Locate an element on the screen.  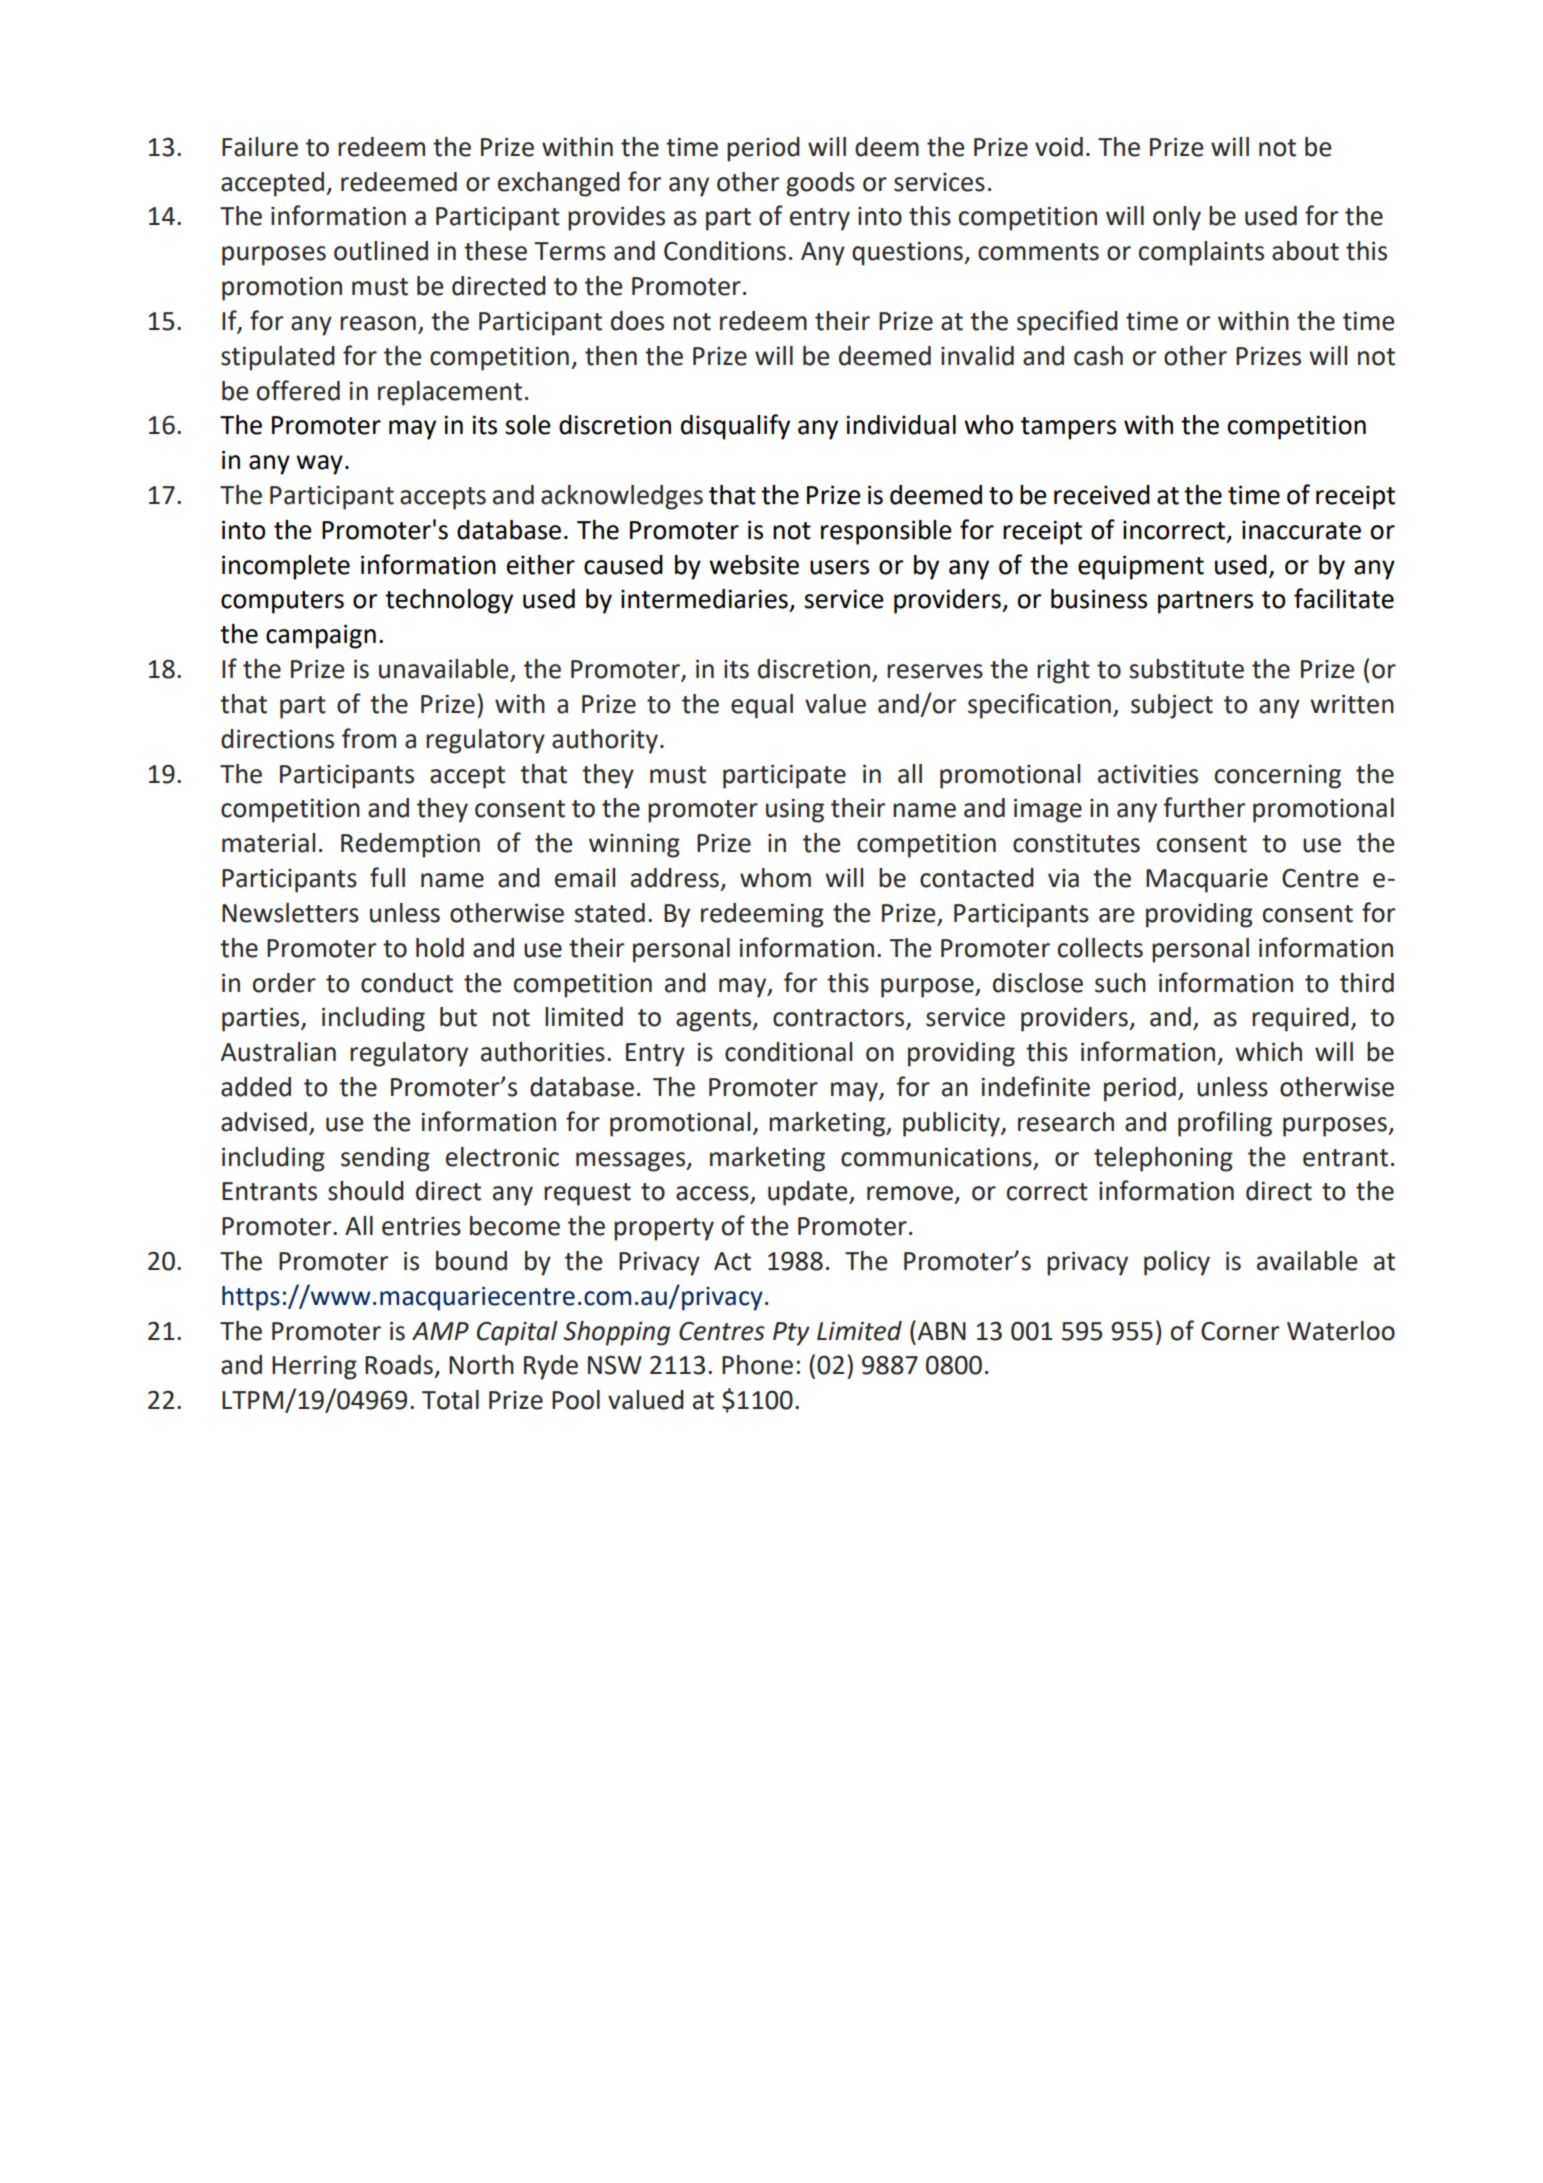
Phone is located at coordinates (757, 1365).
